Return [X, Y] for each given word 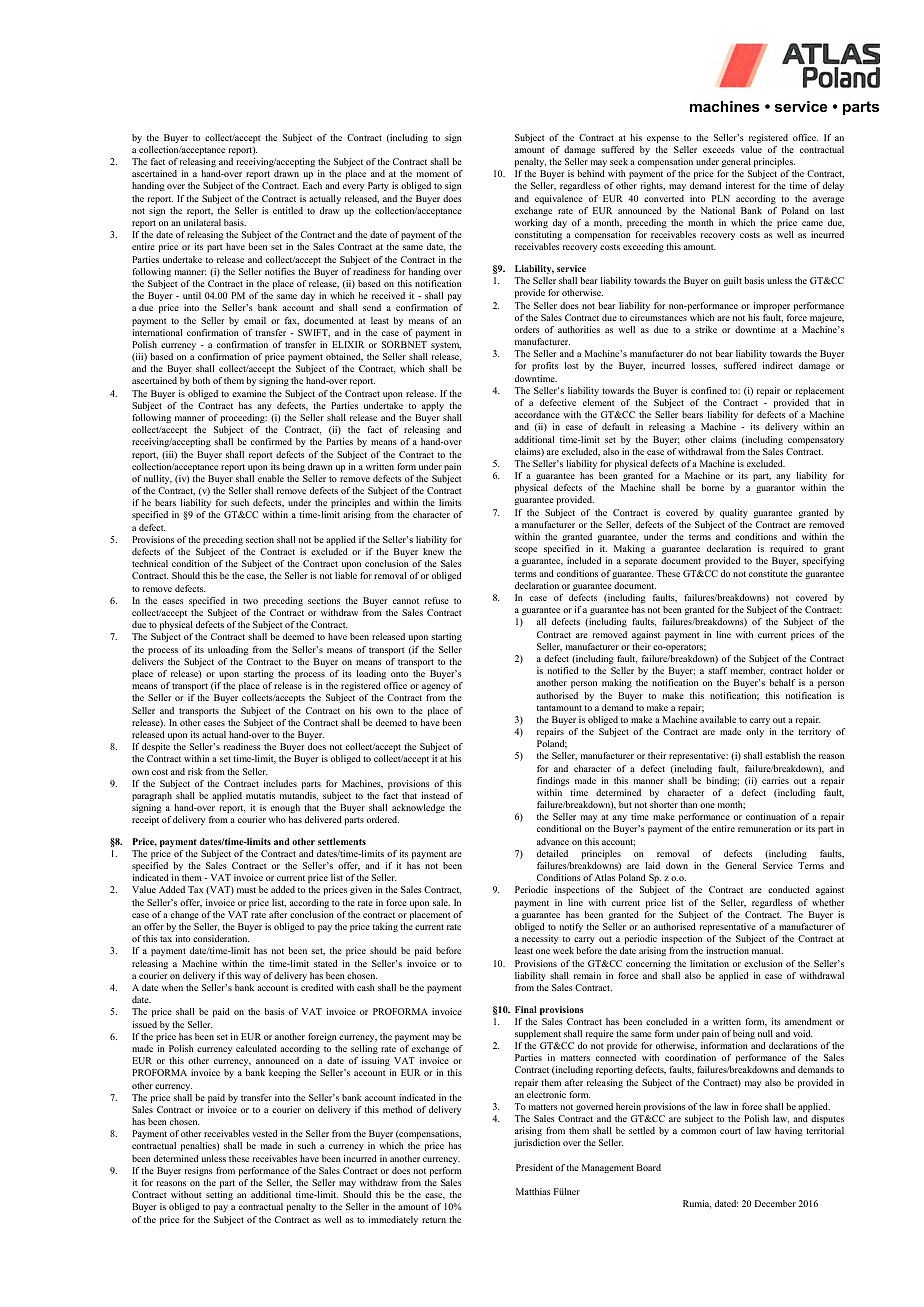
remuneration [764, 828]
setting [219, 1195]
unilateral [202, 222]
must [246, 890]
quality [734, 513]
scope [526, 550]
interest [740, 185]
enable [271, 478]
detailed [552, 853]
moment [433, 174]
